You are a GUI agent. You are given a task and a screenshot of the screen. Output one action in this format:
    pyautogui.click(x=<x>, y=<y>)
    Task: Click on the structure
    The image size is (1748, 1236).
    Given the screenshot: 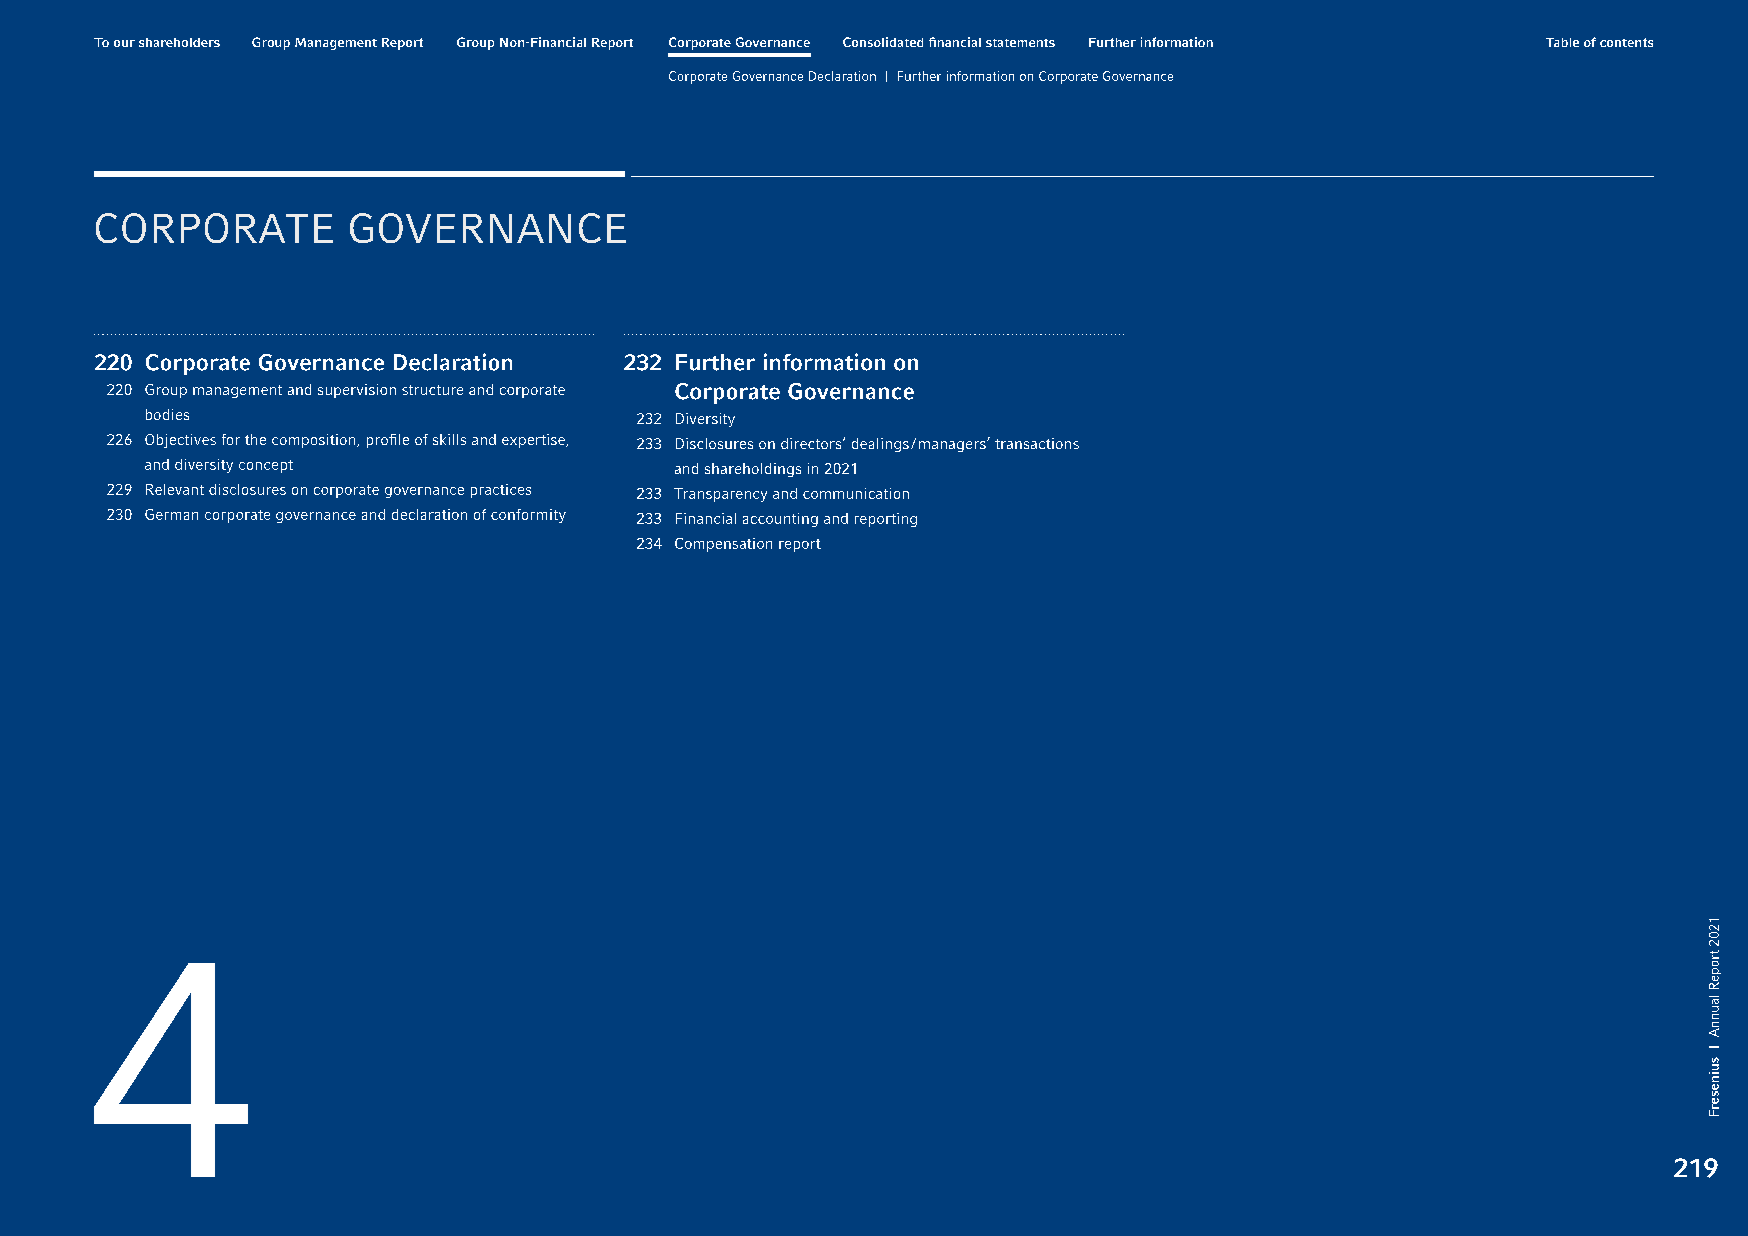 What is the action you would take?
    pyautogui.click(x=432, y=390)
